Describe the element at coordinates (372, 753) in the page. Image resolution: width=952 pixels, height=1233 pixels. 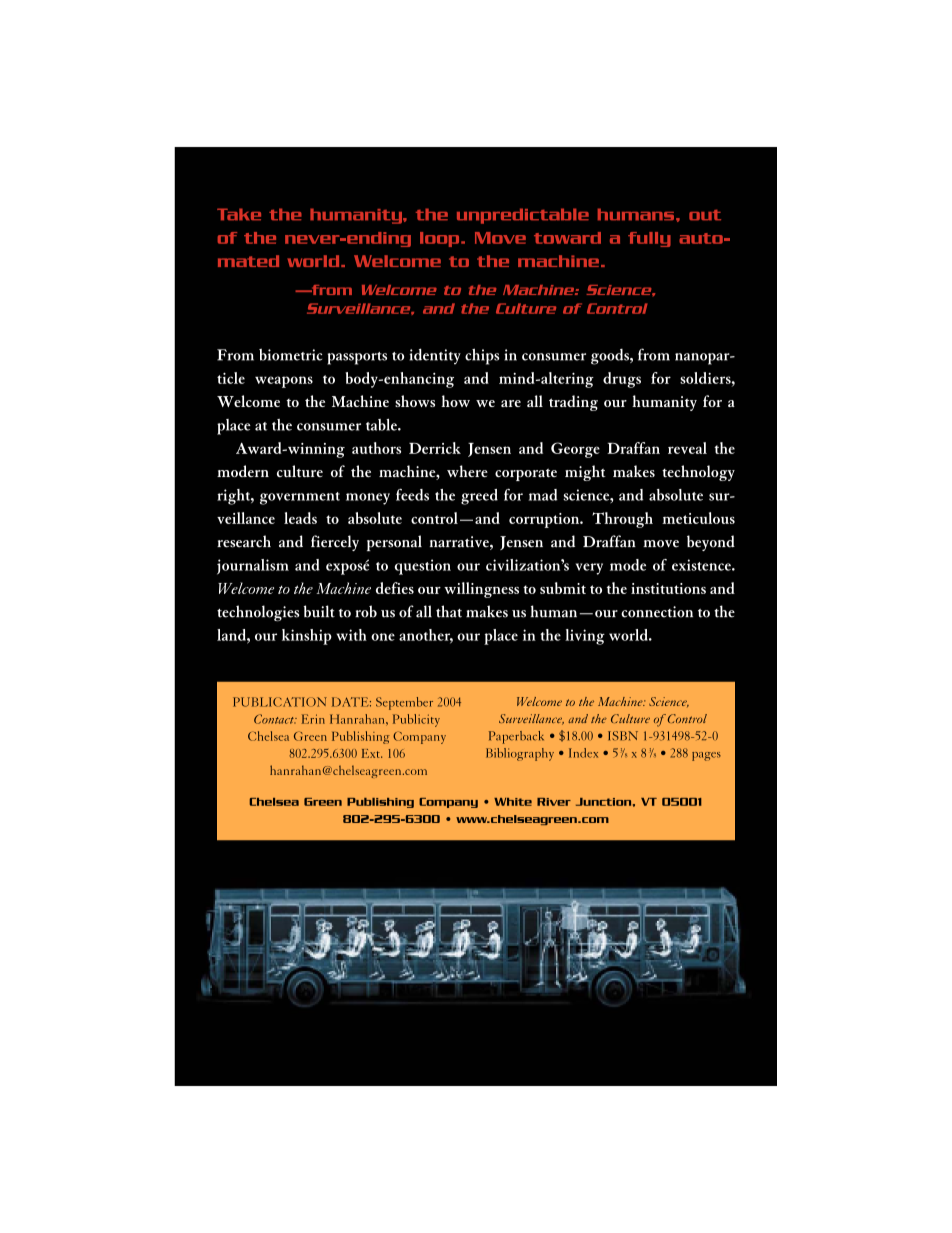
I see `Ext` at that location.
